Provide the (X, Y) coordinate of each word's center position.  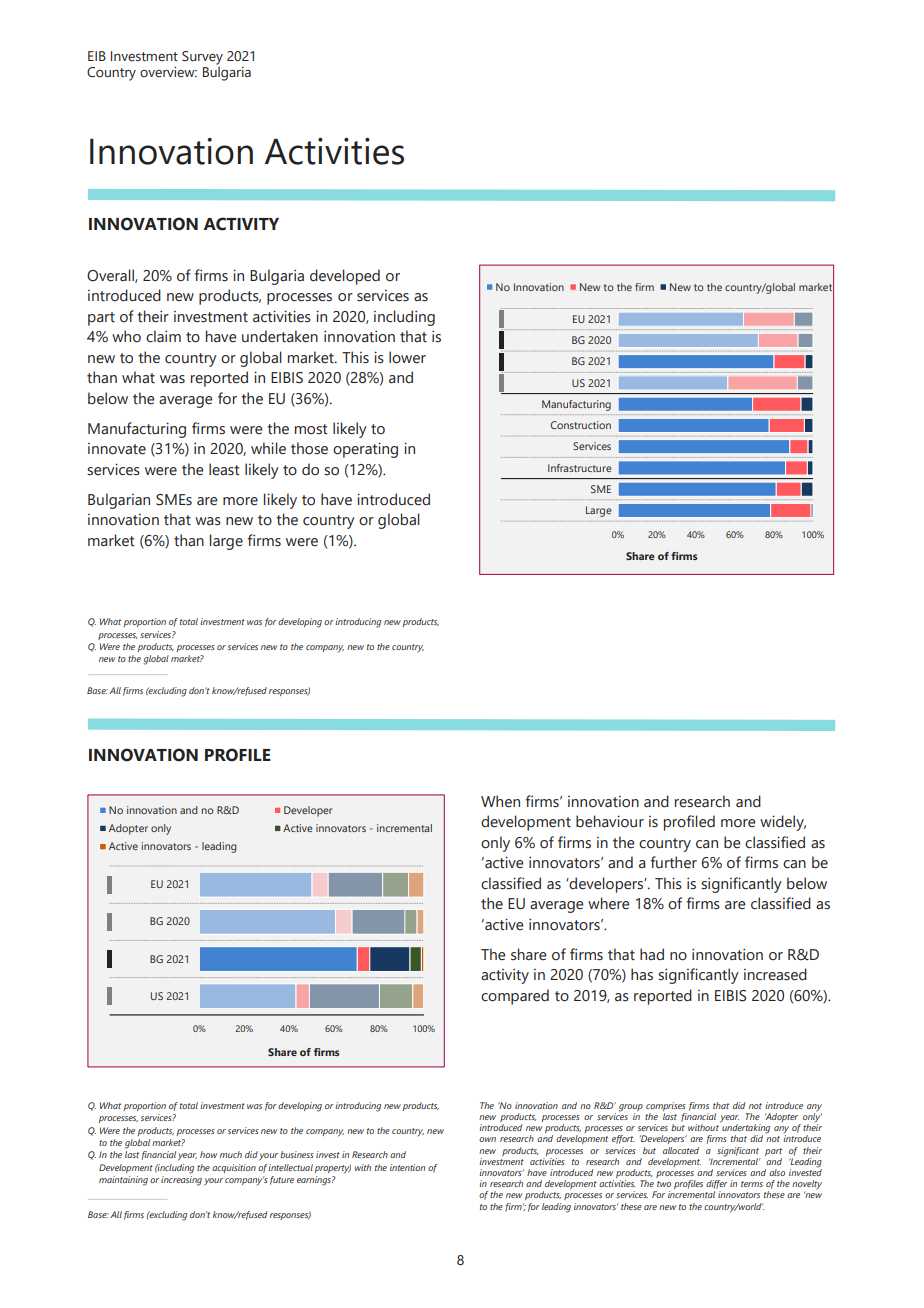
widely (783, 823)
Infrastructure (580, 468)
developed (345, 277)
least (224, 469)
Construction (580, 425)
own (487, 1139)
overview (168, 72)
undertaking (745, 1129)
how (208, 1154)
